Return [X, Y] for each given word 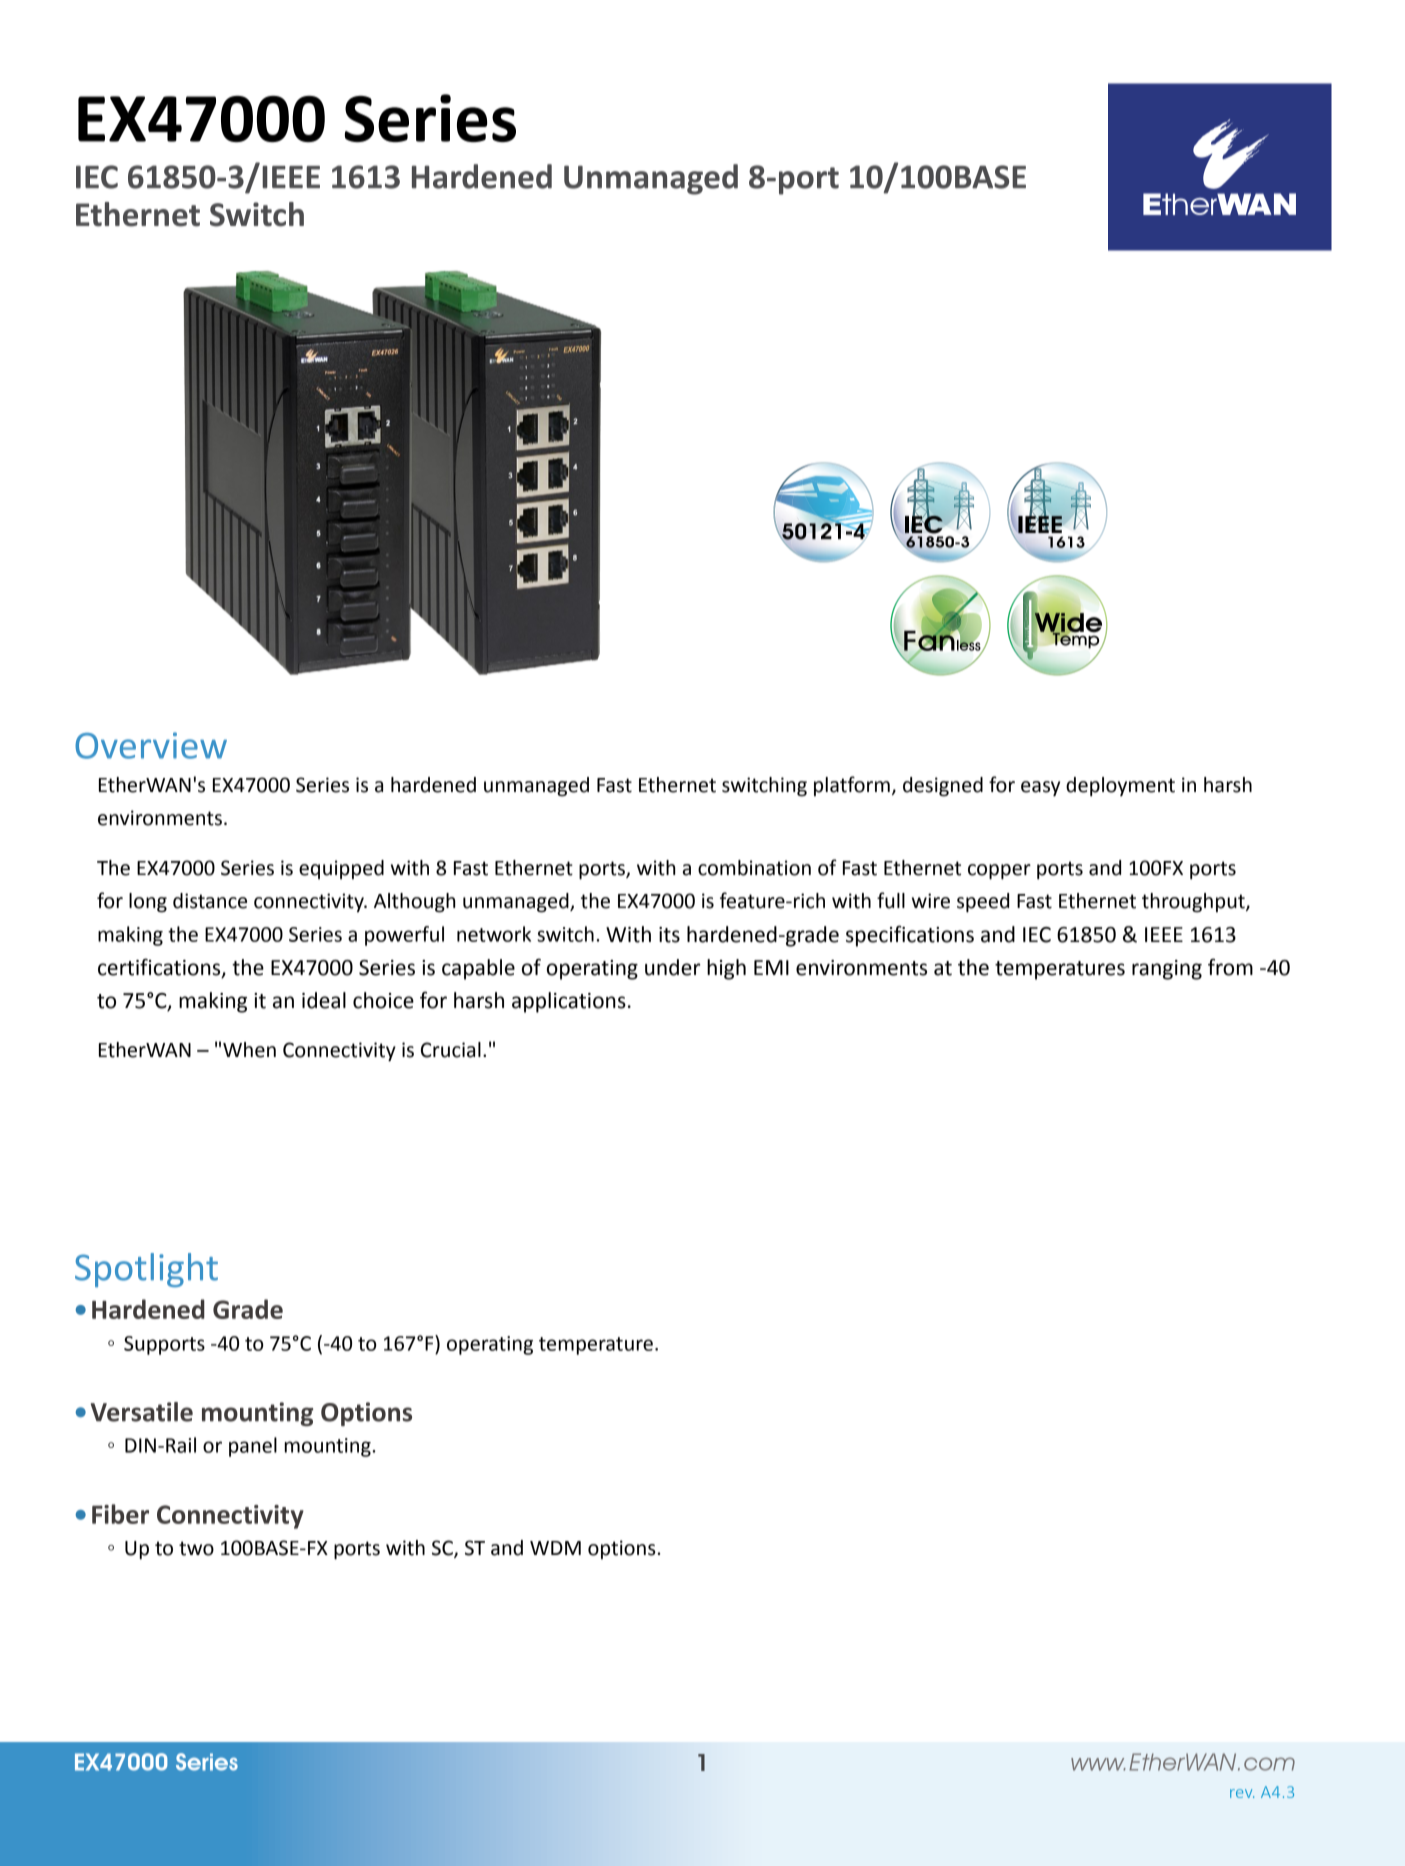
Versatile [142, 1412]
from [1230, 967]
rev [1242, 1793]
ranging [1167, 970]
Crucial [451, 1050]
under [672, 967]
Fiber [120, 1514]
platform [852, 786]
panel [253, 1447]
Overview [151, 745]
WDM [555, 1548]
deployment [1120, 786]
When [249, 1050]
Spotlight [146, 1270]
